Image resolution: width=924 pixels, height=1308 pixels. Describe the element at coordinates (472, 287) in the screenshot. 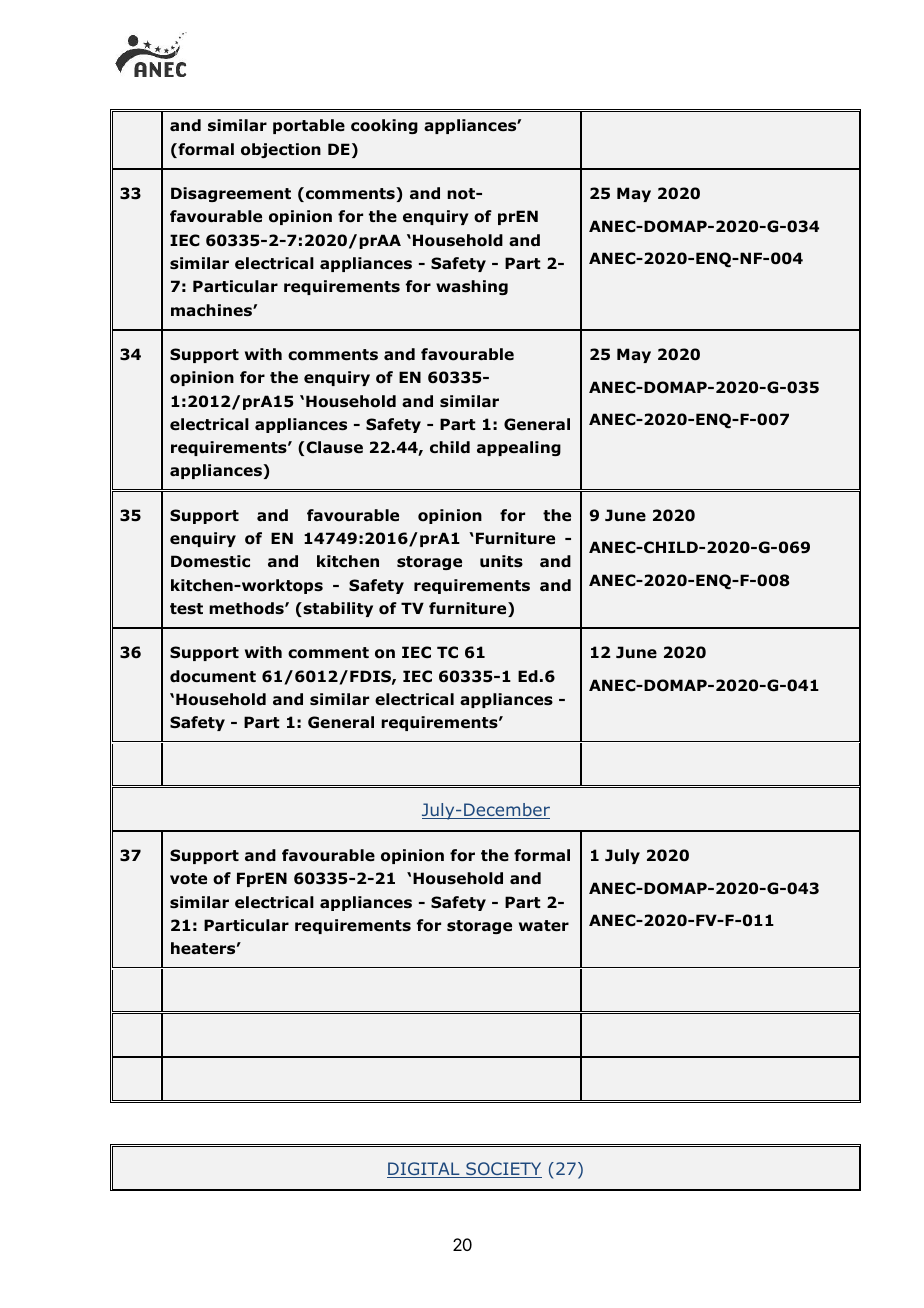

I see `washing` at that location.
